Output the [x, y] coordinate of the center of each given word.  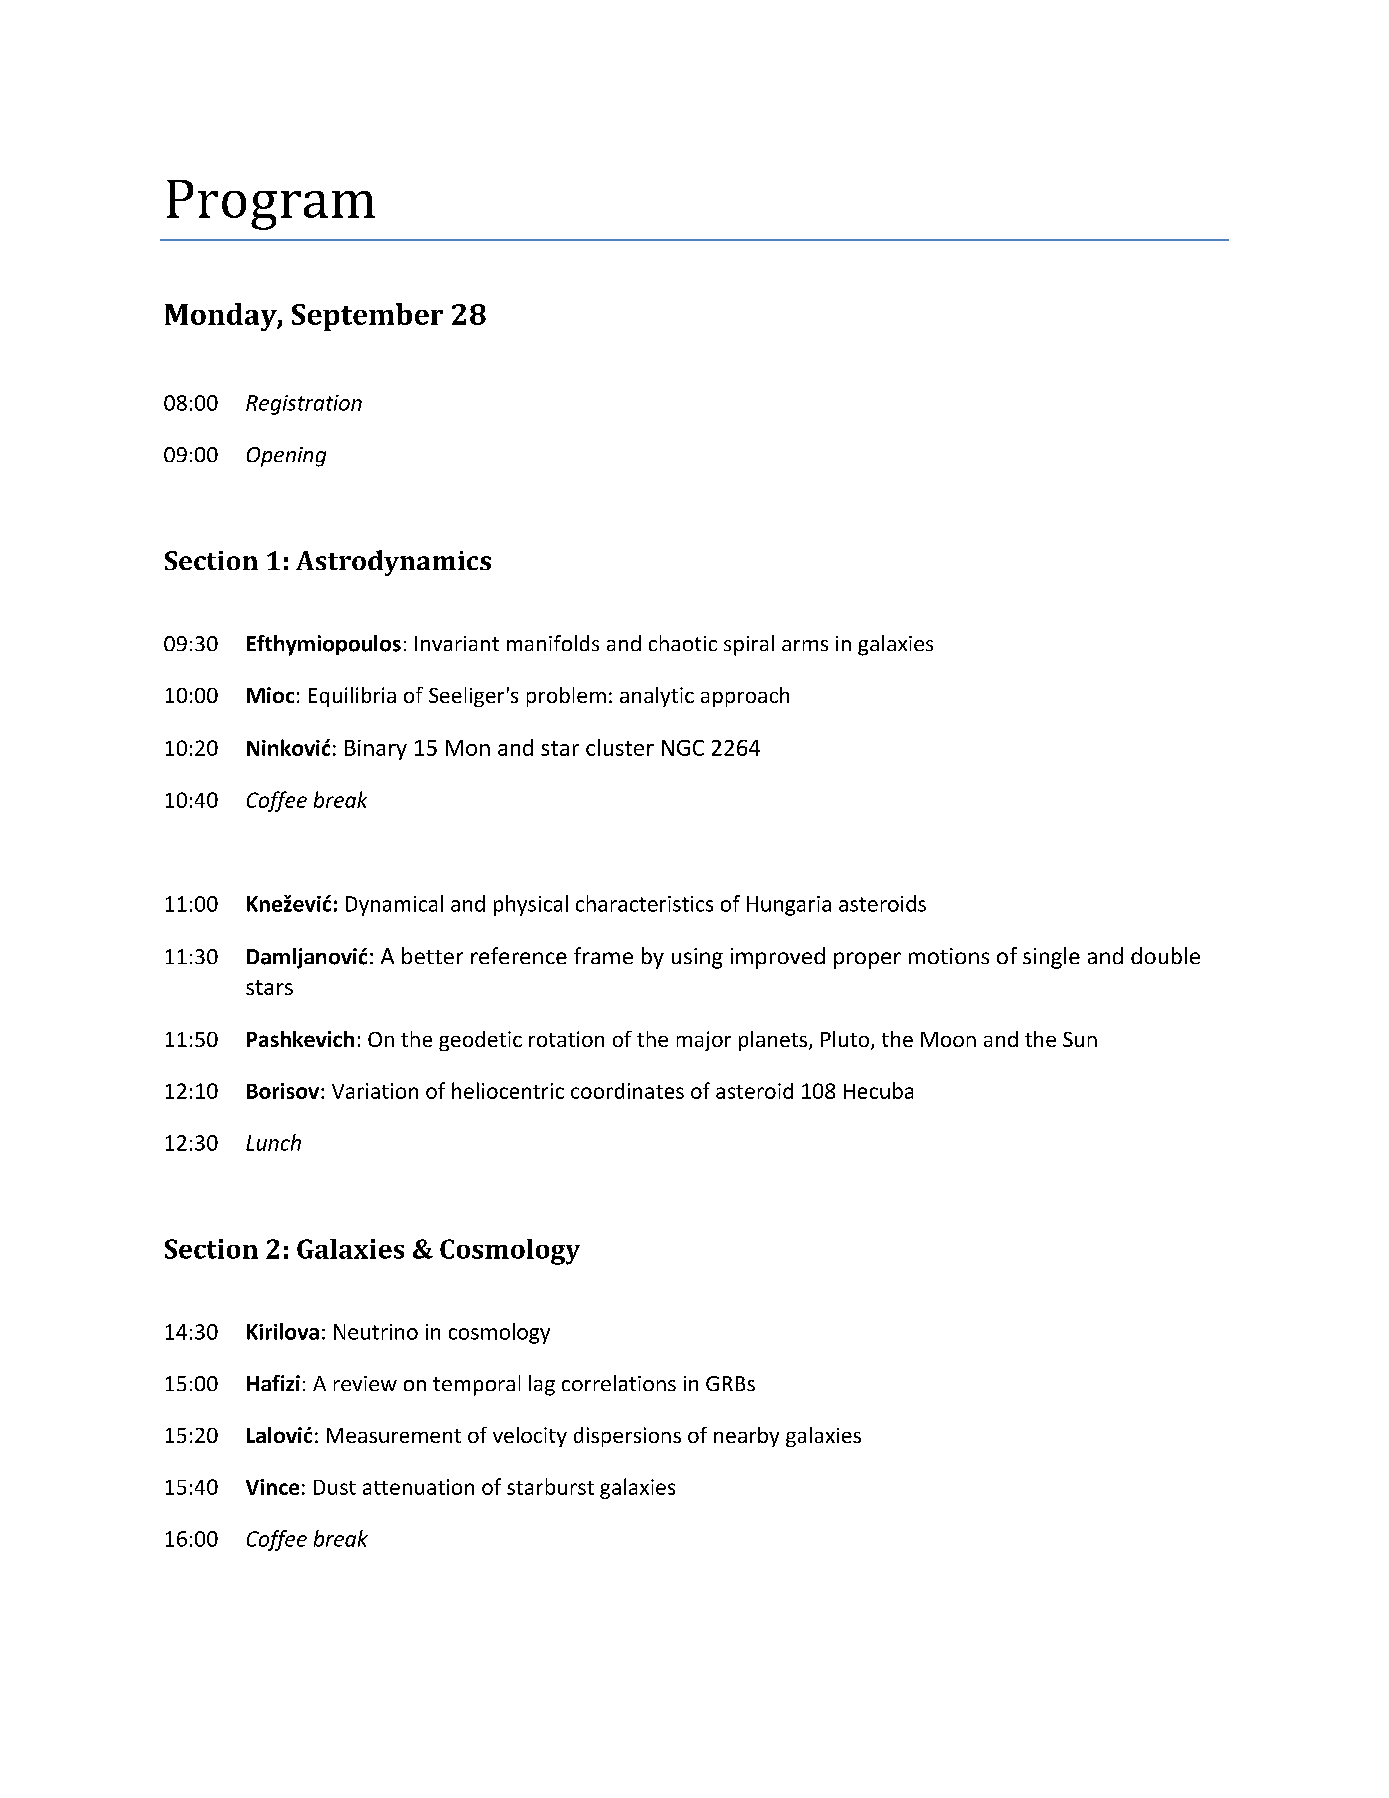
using [697, 958]
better [432, 955]
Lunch [273, 1142]
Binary [376, 750]
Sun [1080, 1039]
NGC [683, 748]
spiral [749, 645]
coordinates [627, 1091]
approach [745, 697]
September [367, 317]
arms [805, 645]
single [1051, 958]
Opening [286, 457]
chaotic [683, 643]
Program [271, 205]
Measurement [394, 1435]
